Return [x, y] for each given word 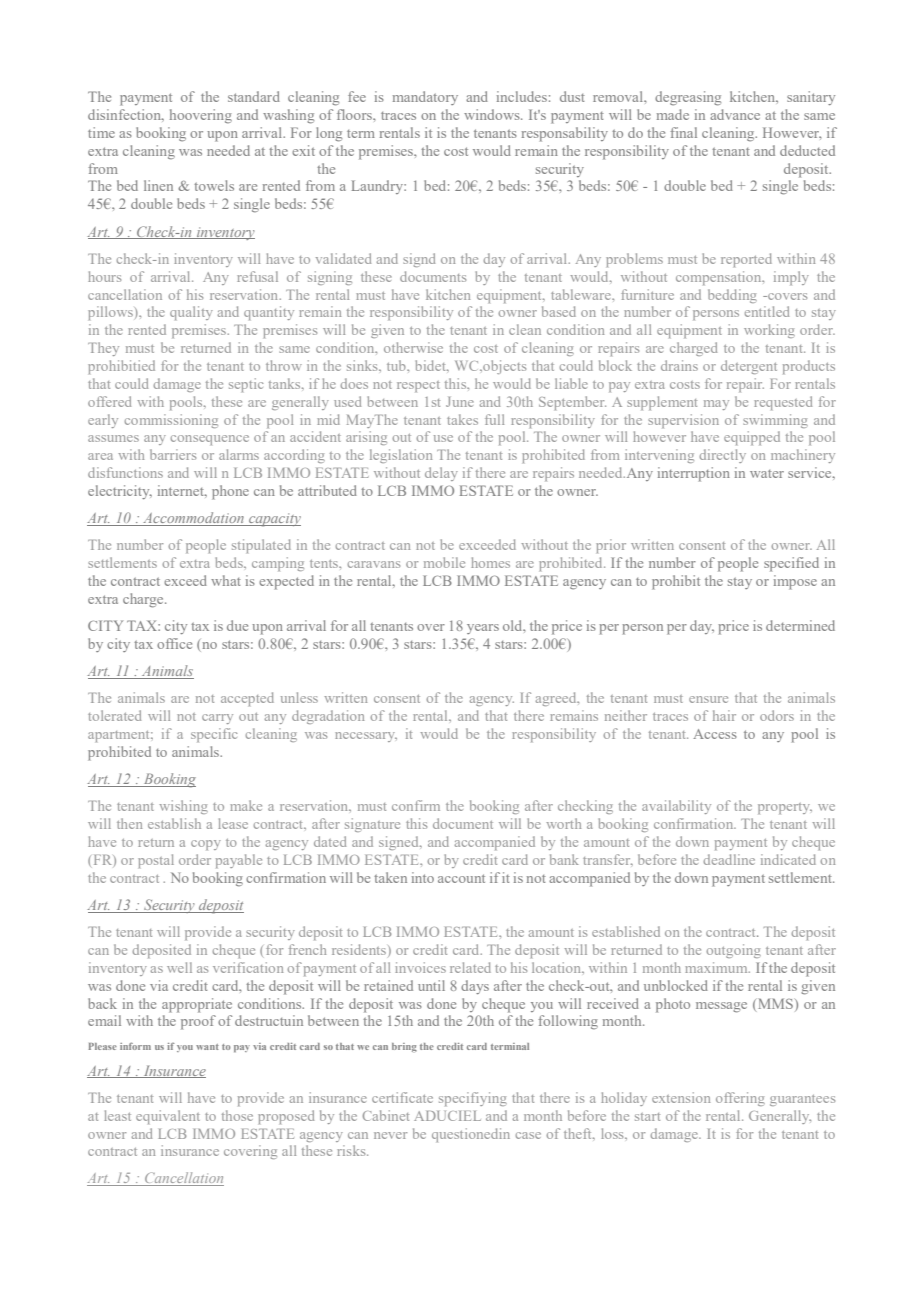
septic [246, 385]
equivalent [168, 1117]
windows [493, 114]
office [174, 643]
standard [254, 96]
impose [795, 582]
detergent [749, 367]
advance [735, 114]
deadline [729, 859]
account [461, 878]
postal [156, 861]
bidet [432, 365]
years [483, 629]
